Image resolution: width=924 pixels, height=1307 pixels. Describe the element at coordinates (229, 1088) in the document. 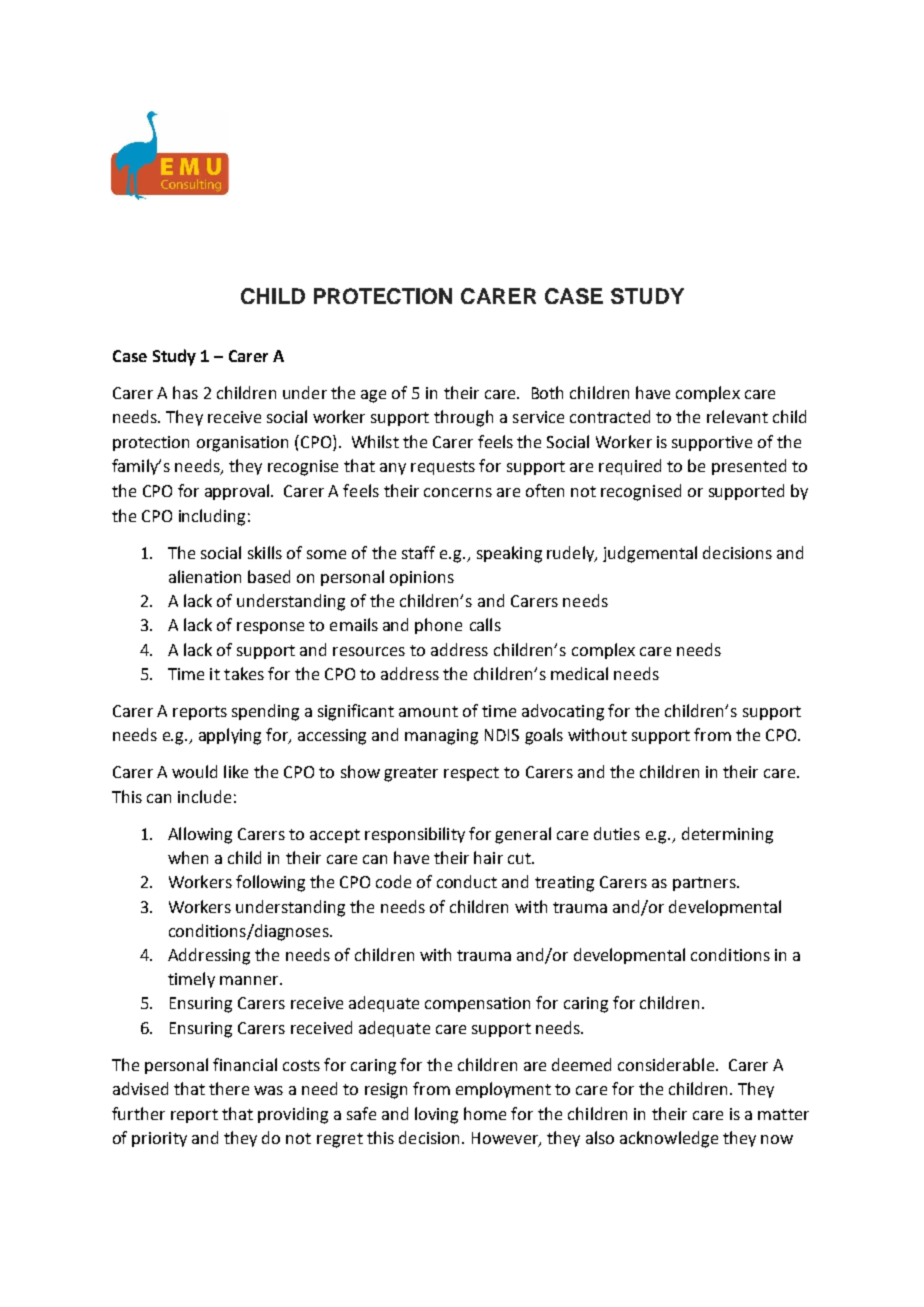

I see `there` at that location.
